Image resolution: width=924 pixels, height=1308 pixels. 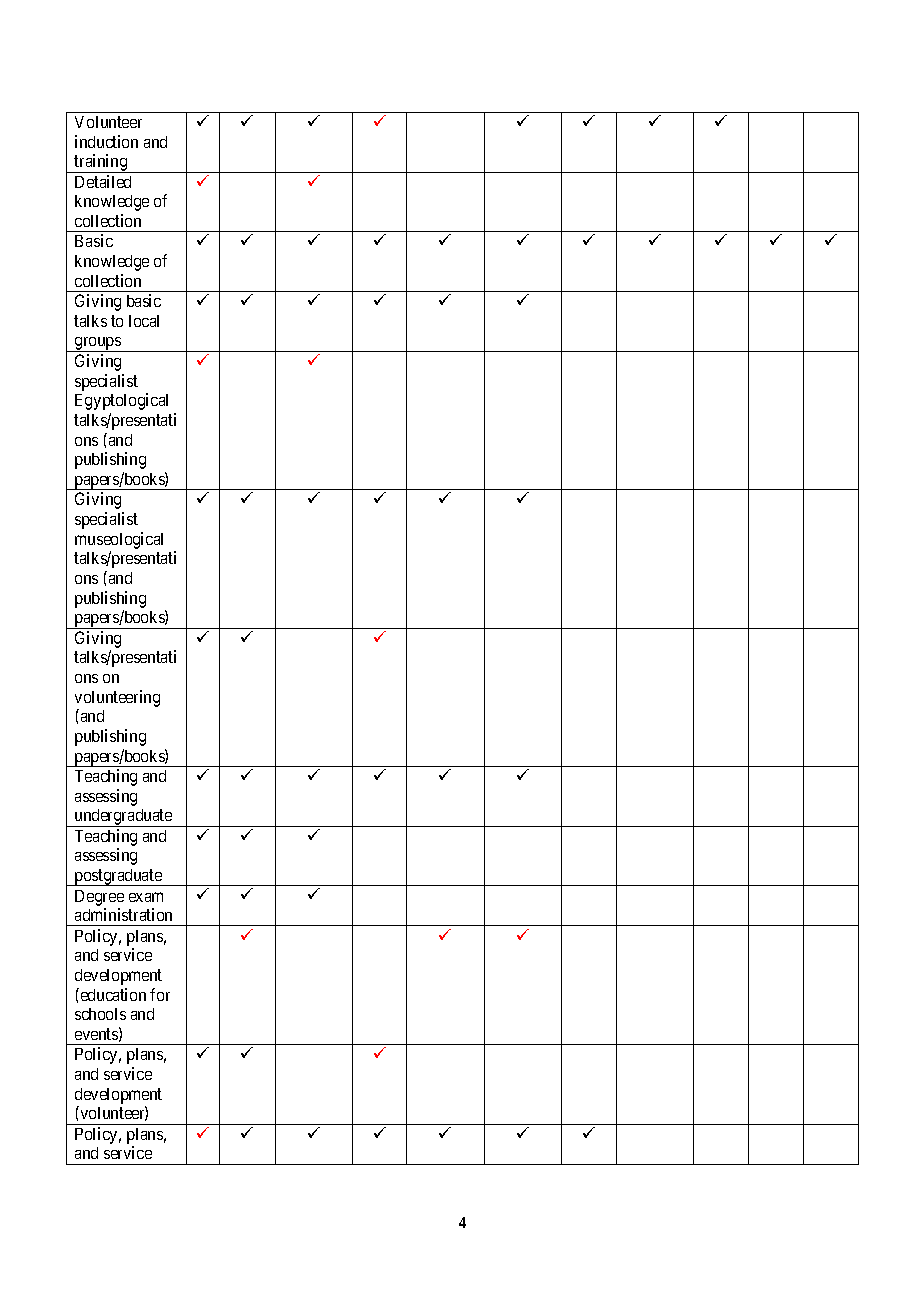 I want to click on induction, so click(x=106, y=141).
